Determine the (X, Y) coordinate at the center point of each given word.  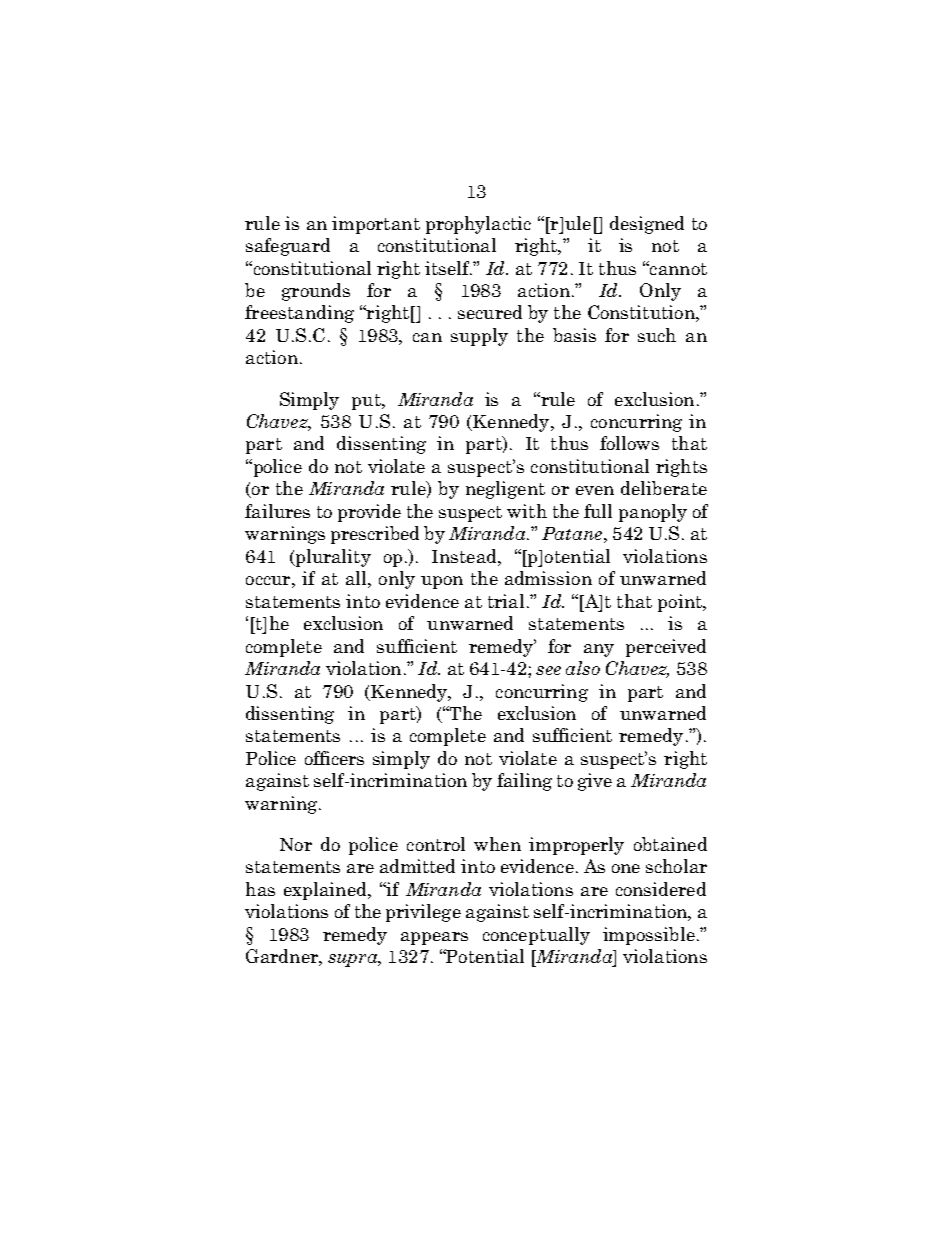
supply (479, 337)
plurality (332, 558)
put (367, 402)
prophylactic (478, 225)
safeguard (288, 247)
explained (326, 891)
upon (442, 582)
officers (334, 758)
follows (629, 443)
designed (647, 225)
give (595, 782)
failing (524, 782)
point (681, 603)
